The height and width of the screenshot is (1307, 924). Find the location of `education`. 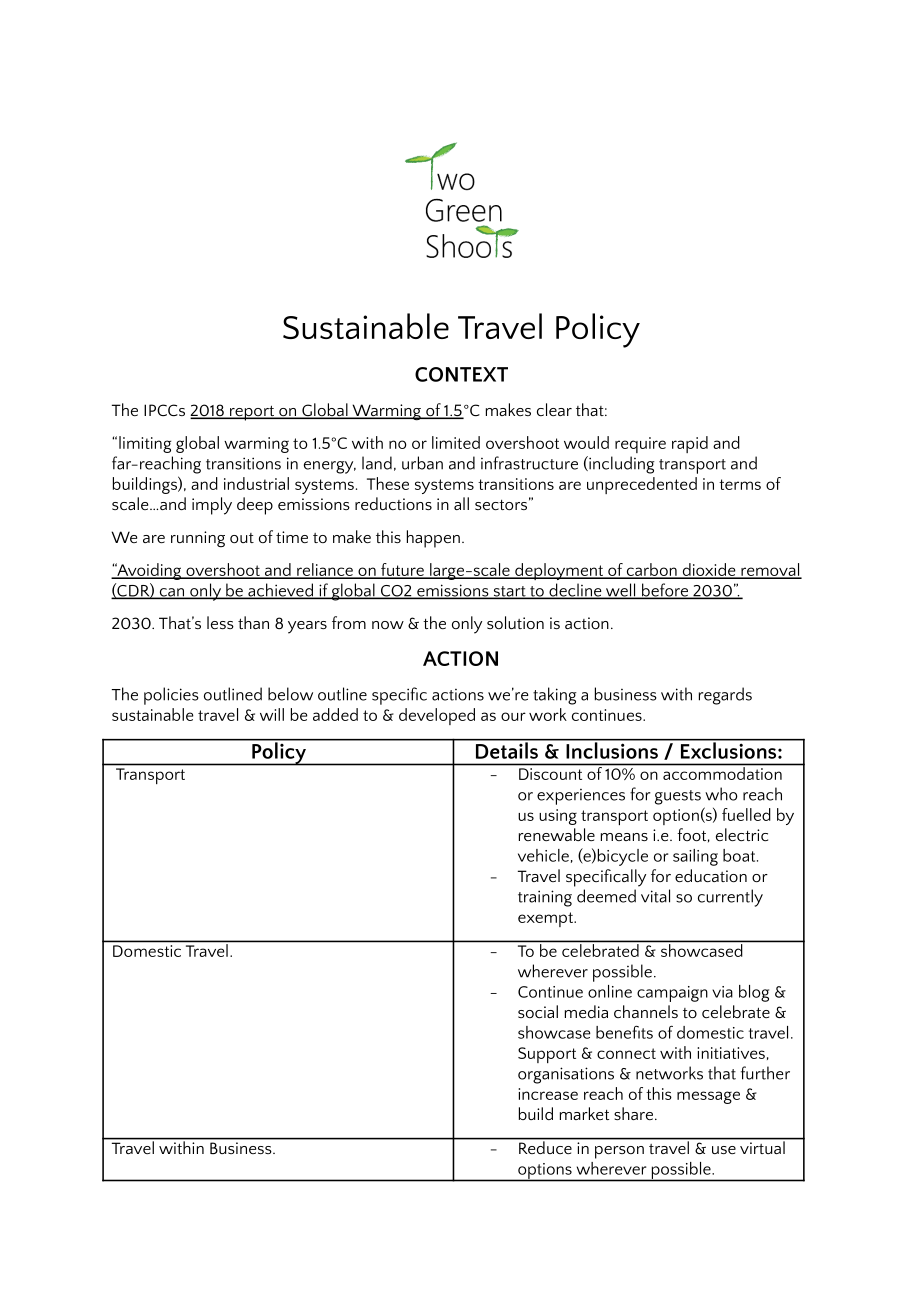

education is located at coordinates (711, 875).
